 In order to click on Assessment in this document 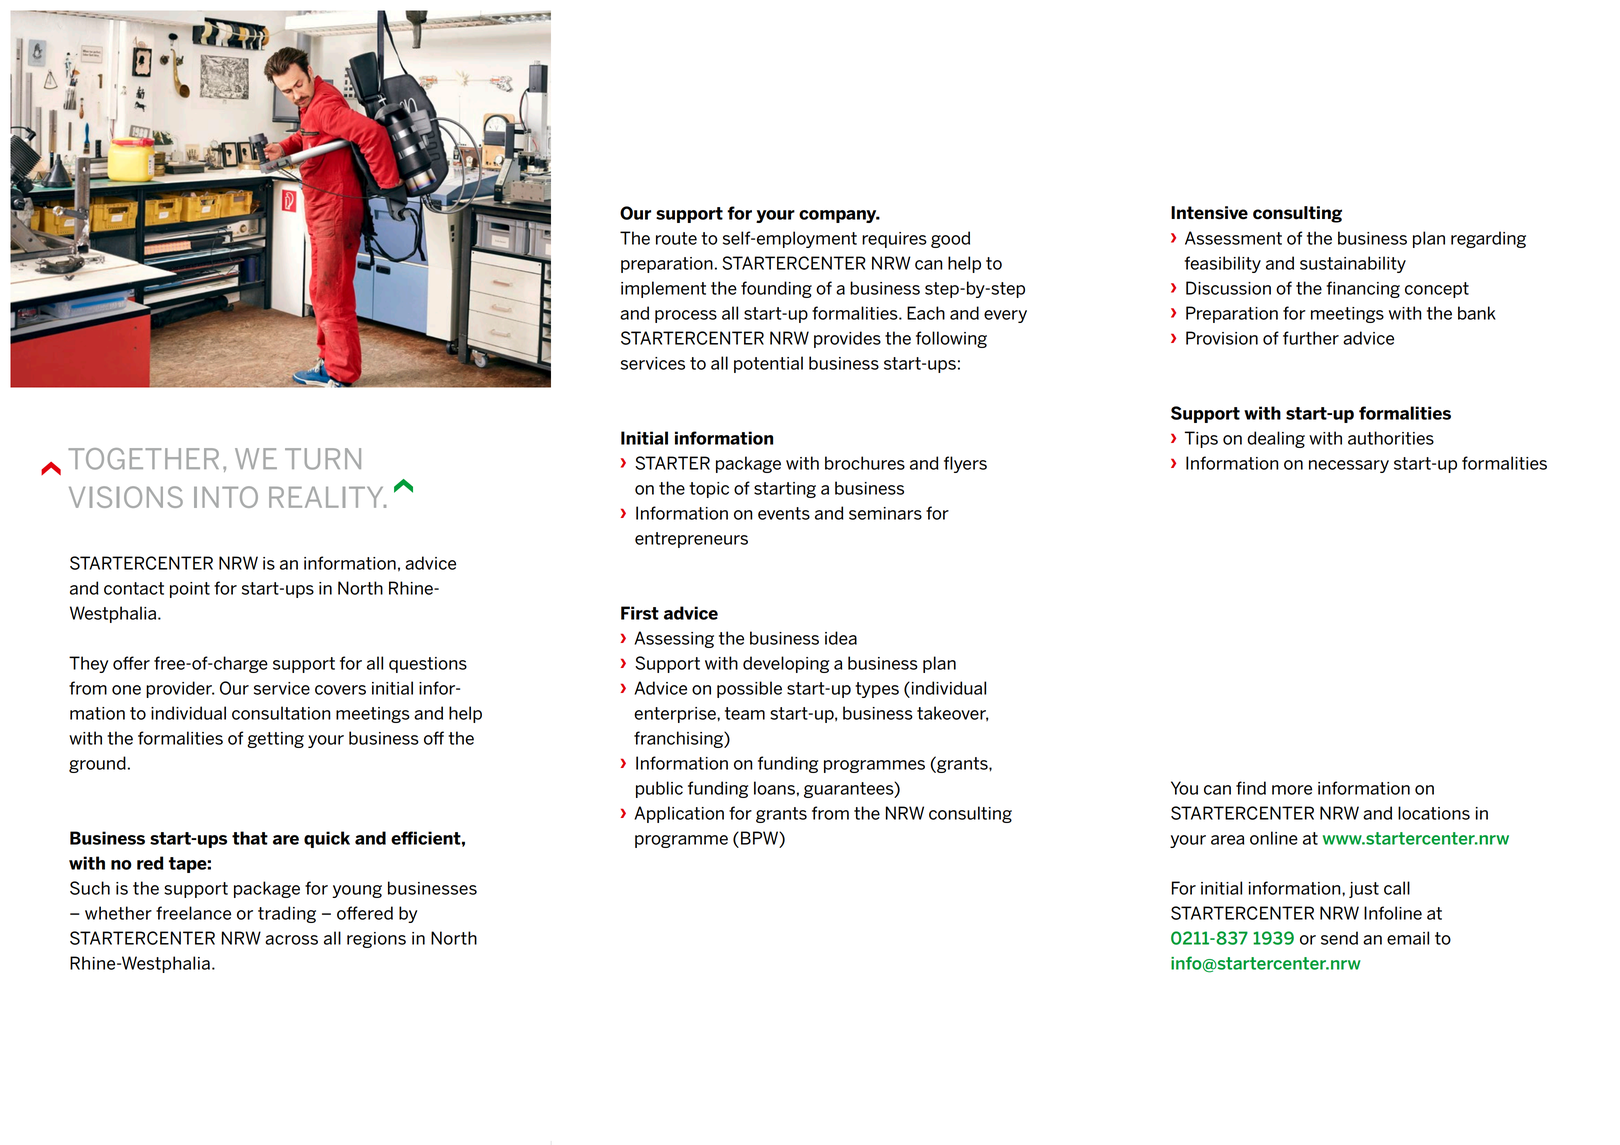, I will do `click(1233, 238)`.
